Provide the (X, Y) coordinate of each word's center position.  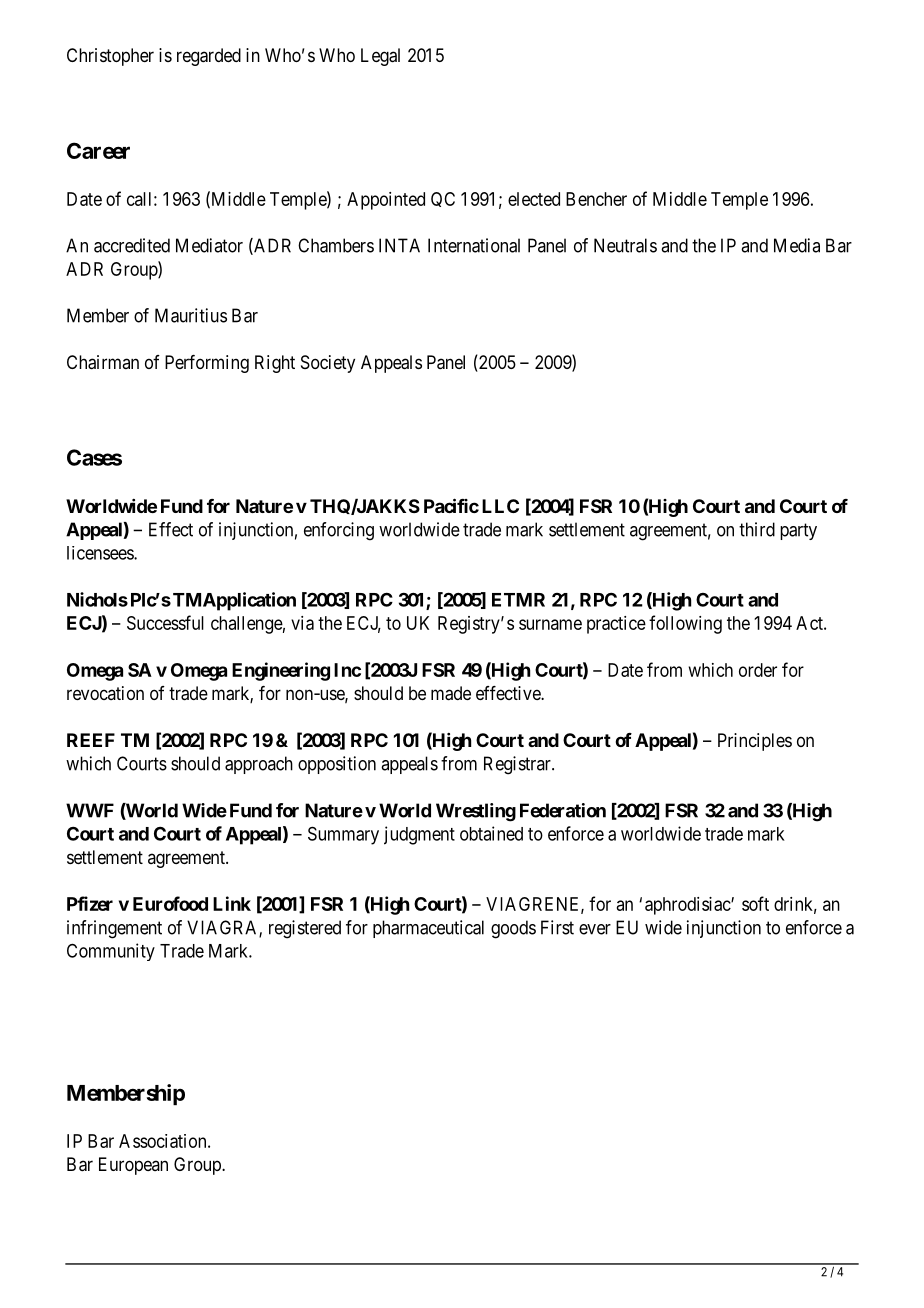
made (451, 693)
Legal (380, 57)
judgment (419, 835)
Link (232, 903)
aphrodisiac (688, 906)
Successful (165, 622)
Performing (207, 364)
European (133, 1166)
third (757, 529)
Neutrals (625, 245)
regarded (209, 57)
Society (328, 364)
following (685, 624)
